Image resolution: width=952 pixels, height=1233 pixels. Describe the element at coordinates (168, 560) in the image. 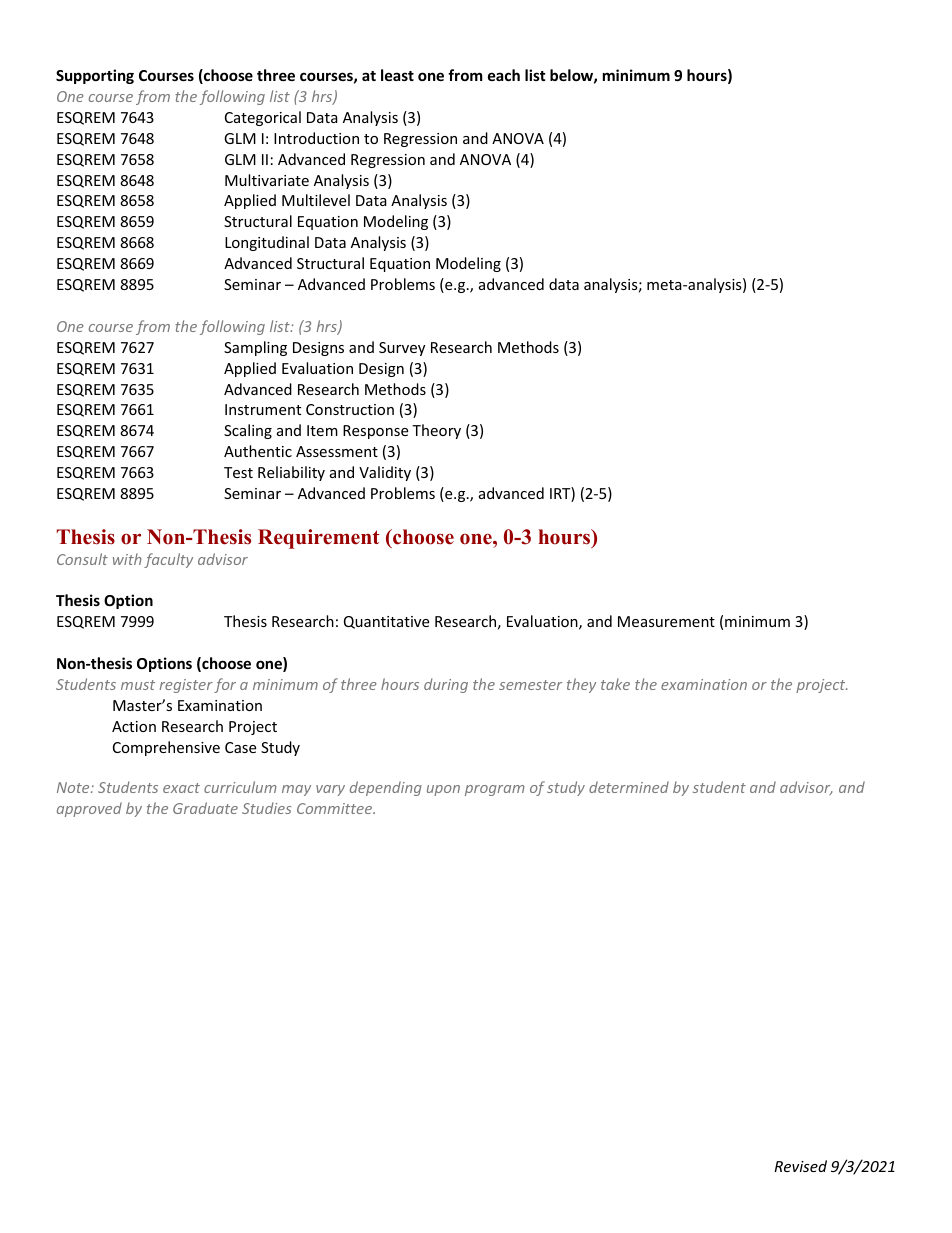

I see `faculty` at that location.
